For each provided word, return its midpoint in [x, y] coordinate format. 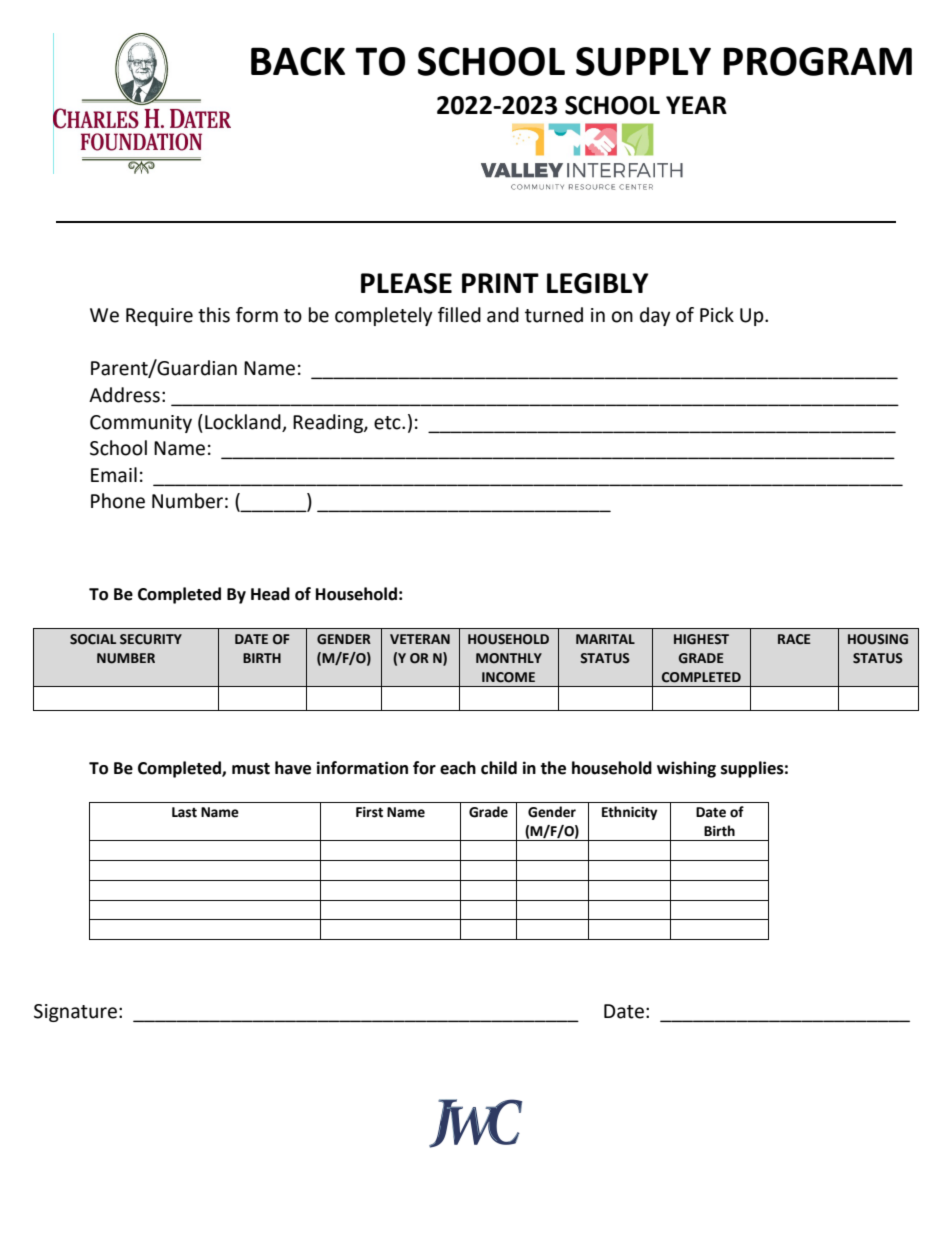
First [369, 812]
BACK [298, 61]
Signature [75, 1013]
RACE [794, 639]
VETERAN [420, 639]
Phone [118, 501]
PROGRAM [818, 61]
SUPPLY [643, 61]
